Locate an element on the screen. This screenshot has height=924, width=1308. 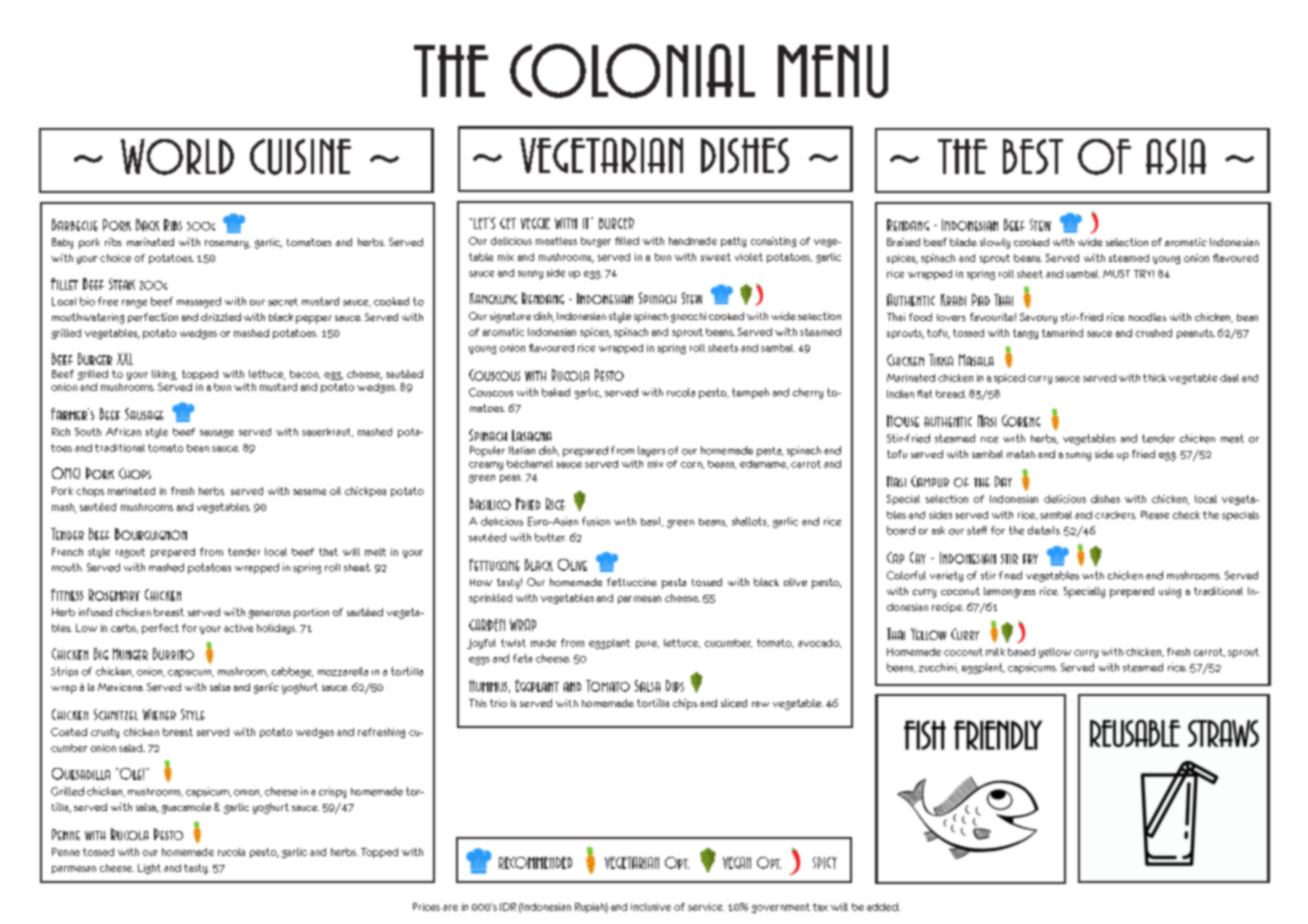
sesame is located at coordinates (309, 492).
